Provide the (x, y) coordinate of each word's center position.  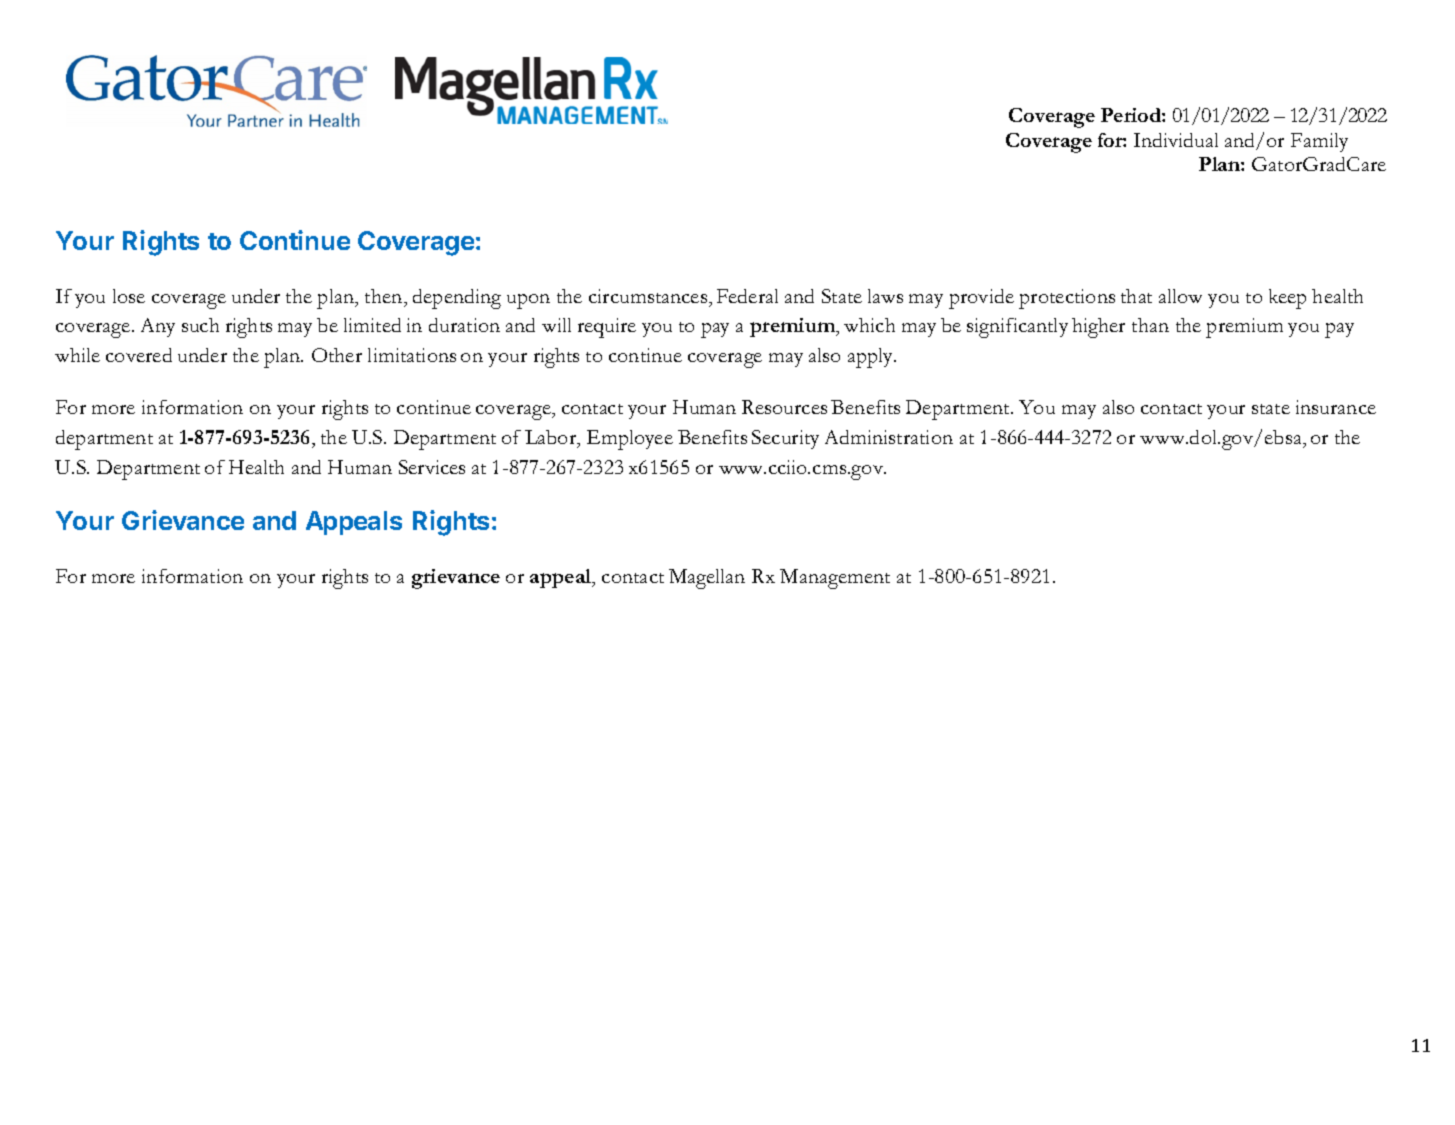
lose (129, 296)
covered (139, 355)
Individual (1176, 140)
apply (872, 358)
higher (1098, 328)
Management (835, 579)
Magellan (707, 579)
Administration (889, 437)
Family (1319, 142)
